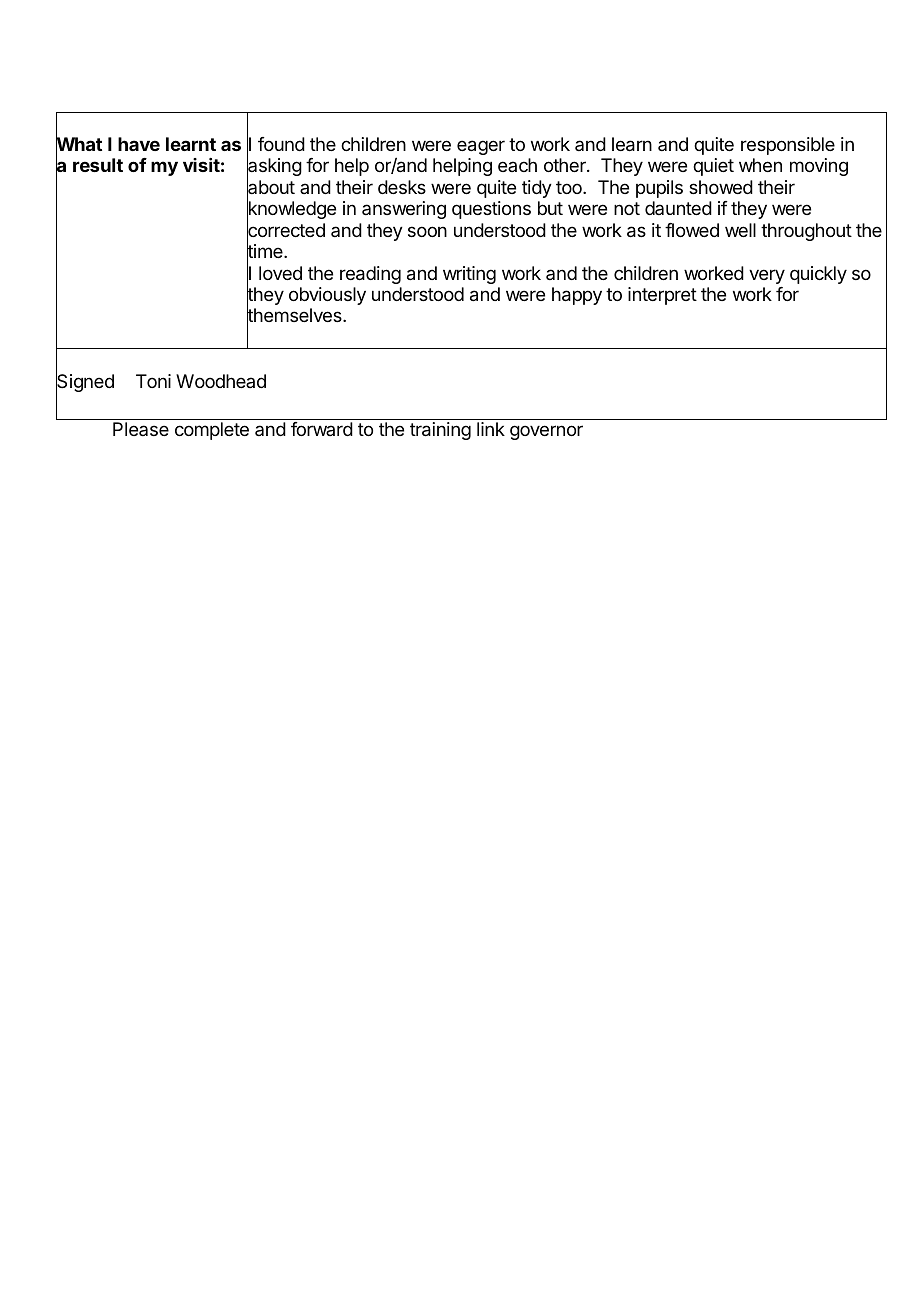 The width and height of the image is (924, 1308). I want to click on themselves, so click(295, 316).
